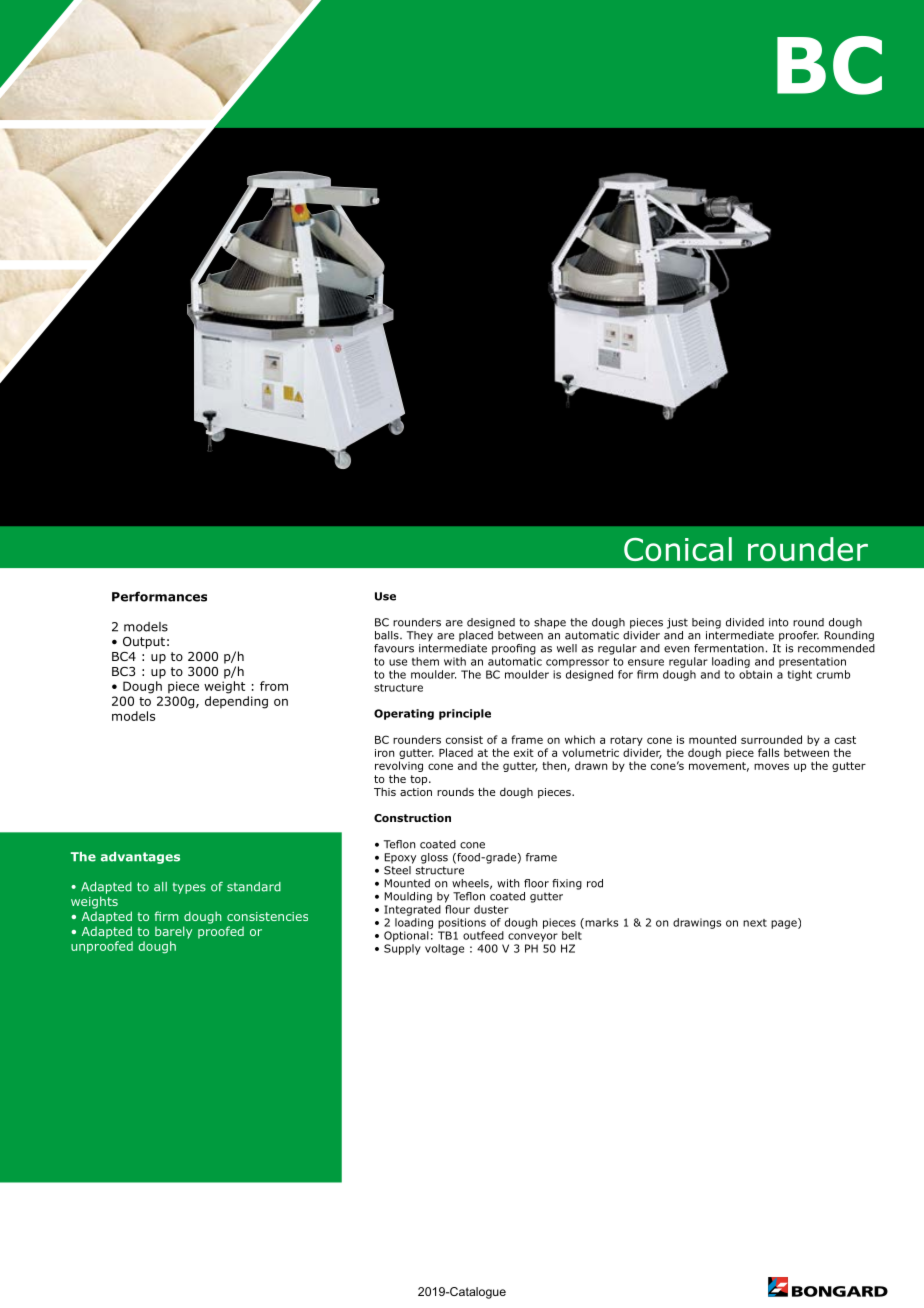 The image size is (924, 1308). What do you see at coordinates (524, 753) in the image?
I see `exit` at bounding box center [524, 753].
